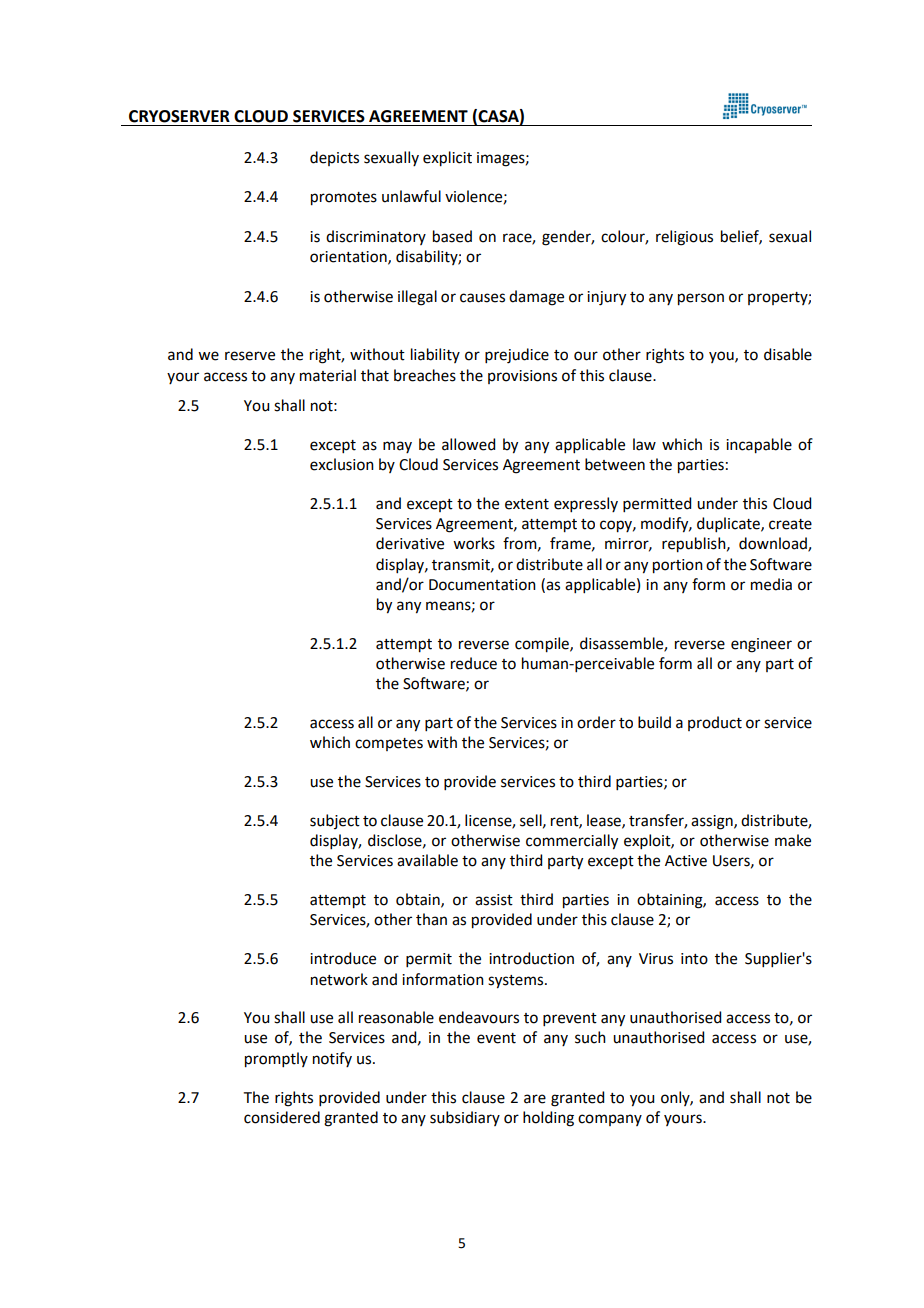  Describe the element at coordinates (494, 900) in the screenshot. I see `assist` at that location.
